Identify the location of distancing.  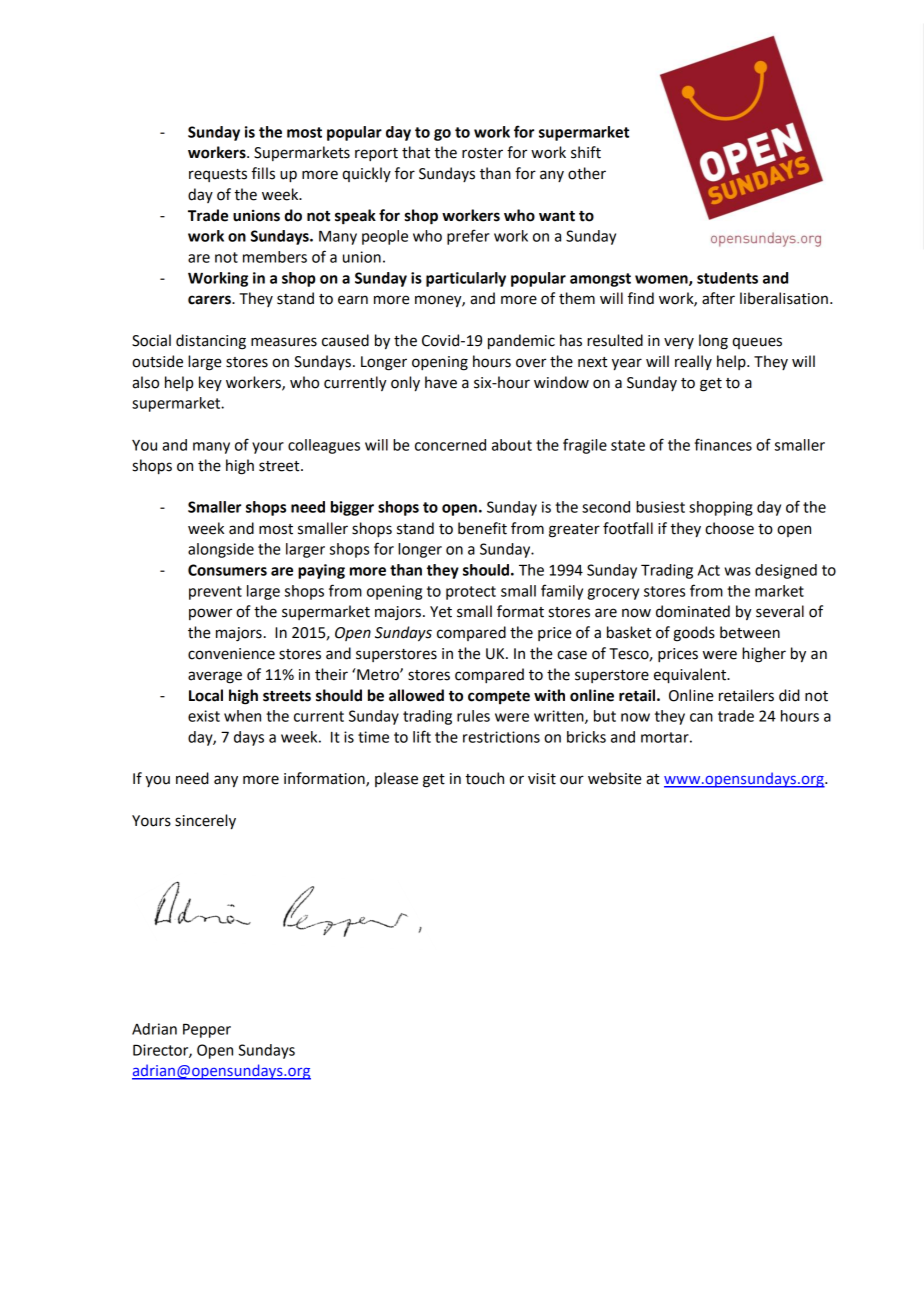
(211, 342).
